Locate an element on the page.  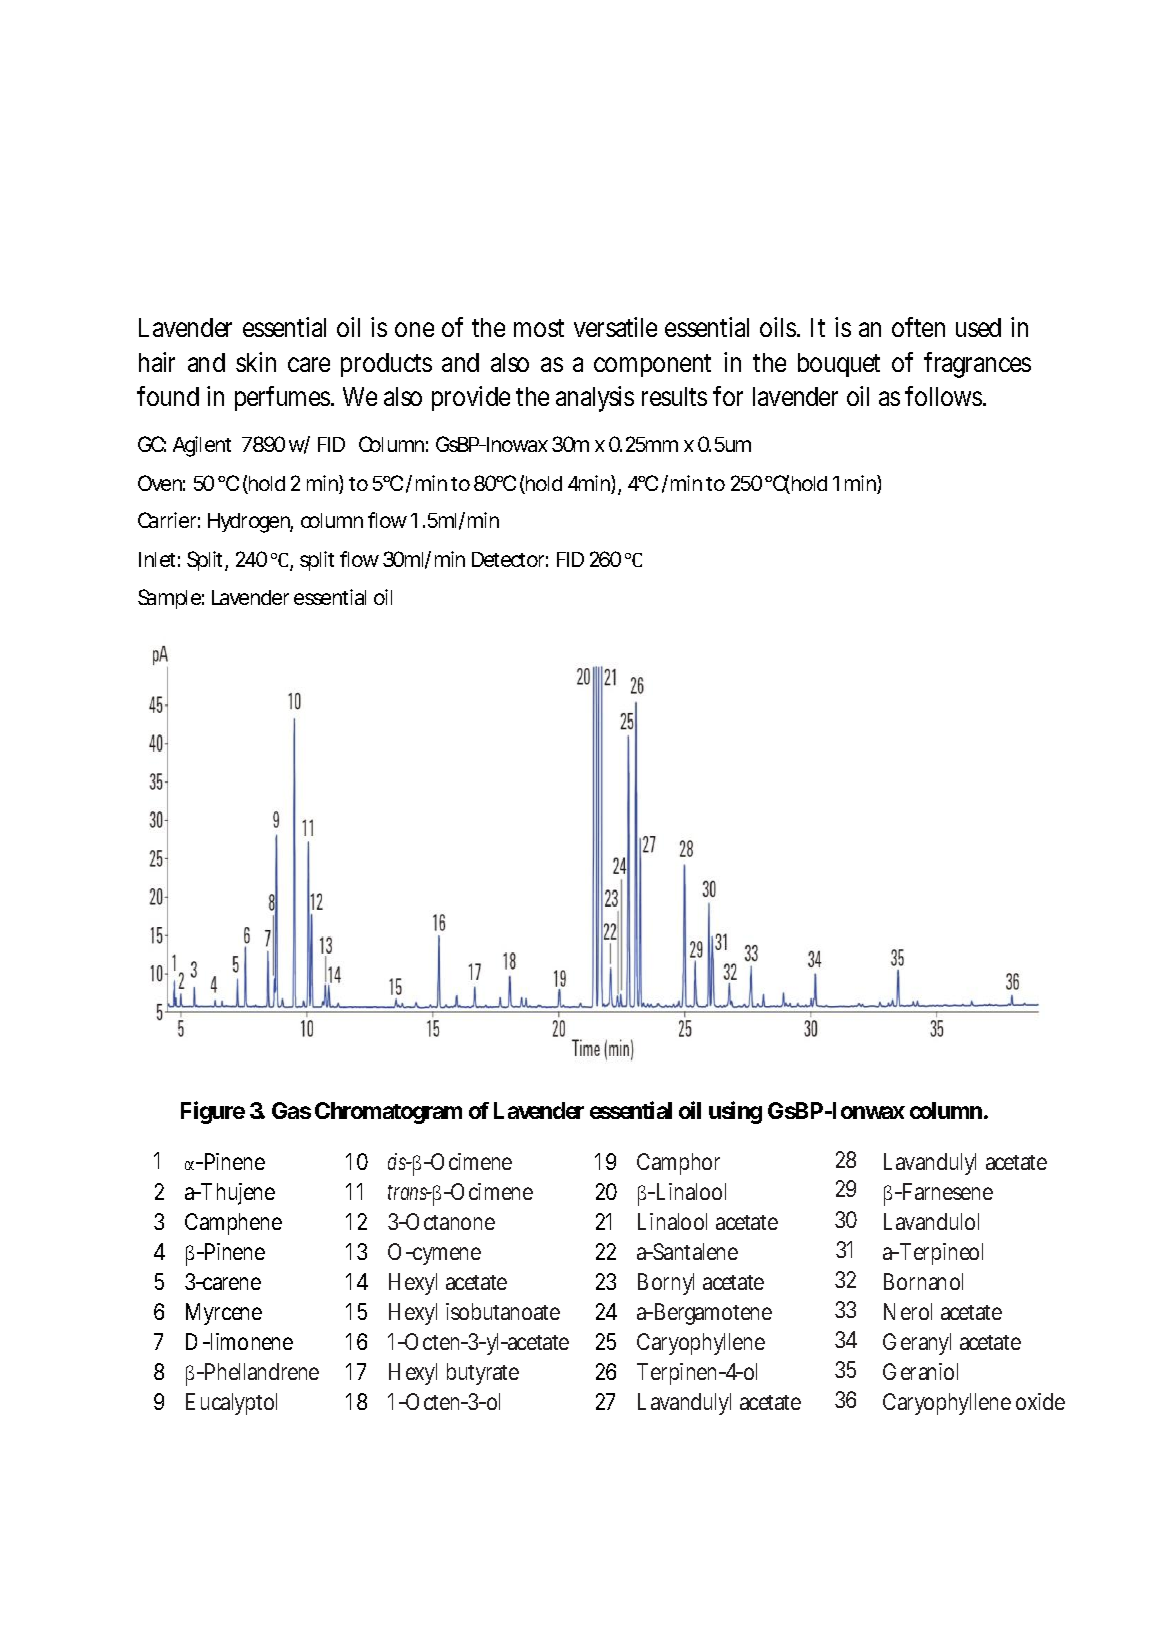
fragrances is located at coordinates (977, 365).
